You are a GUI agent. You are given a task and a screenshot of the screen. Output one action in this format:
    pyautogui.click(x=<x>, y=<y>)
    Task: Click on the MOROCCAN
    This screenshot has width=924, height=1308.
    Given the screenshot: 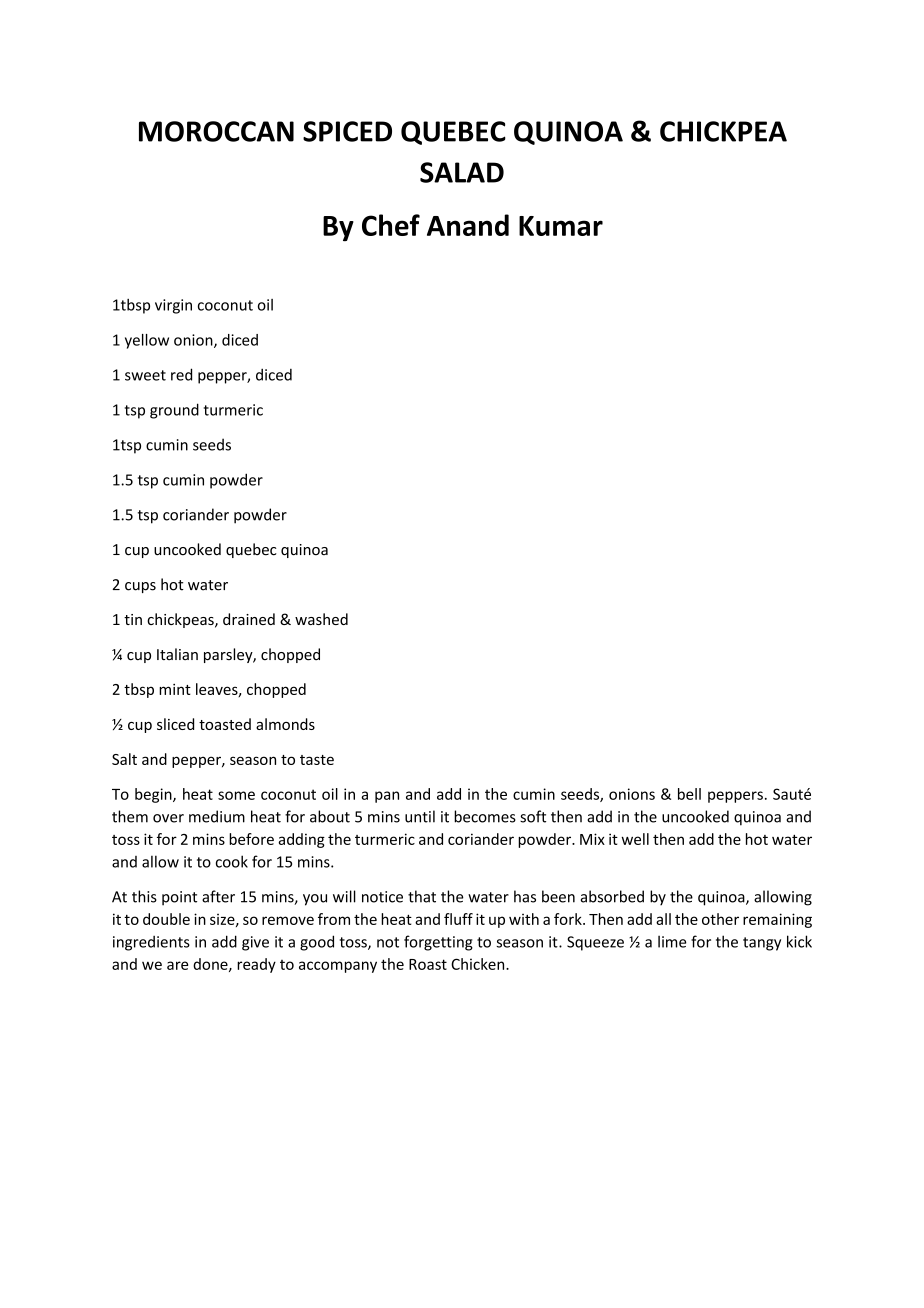 What is the action you would take?
    pyautogui.click(x=216, y=131)
